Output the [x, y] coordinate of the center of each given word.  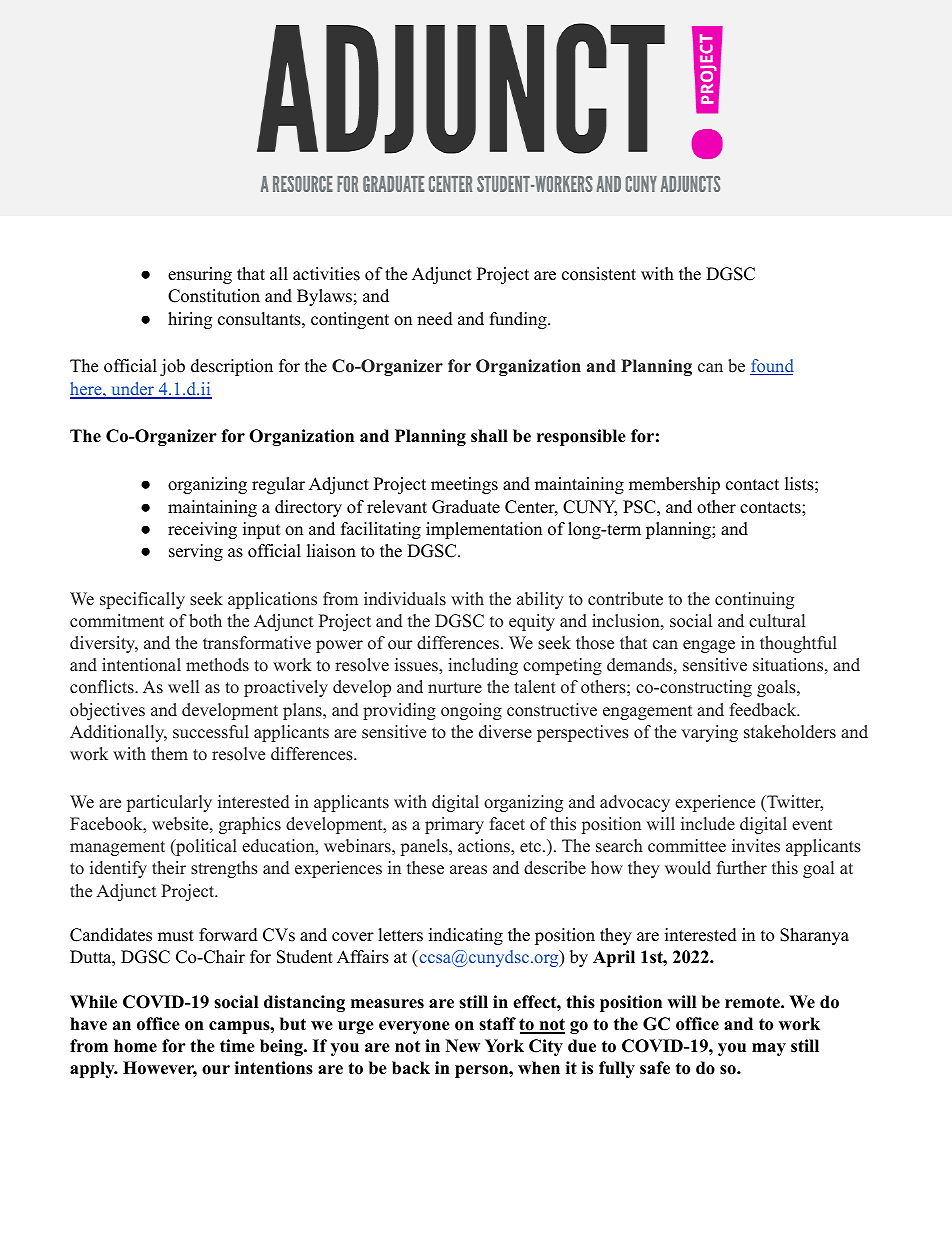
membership [674, 485]
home [135, 1046]
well [183, 687]
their [169, 868]
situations [788, 665]
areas [468, 870]
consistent [599, 274]
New [463, 1046]
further [742, 868]
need [435, 319]
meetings [464, 485]
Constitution [214, 296]
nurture [455, 688]
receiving [202, 530]
